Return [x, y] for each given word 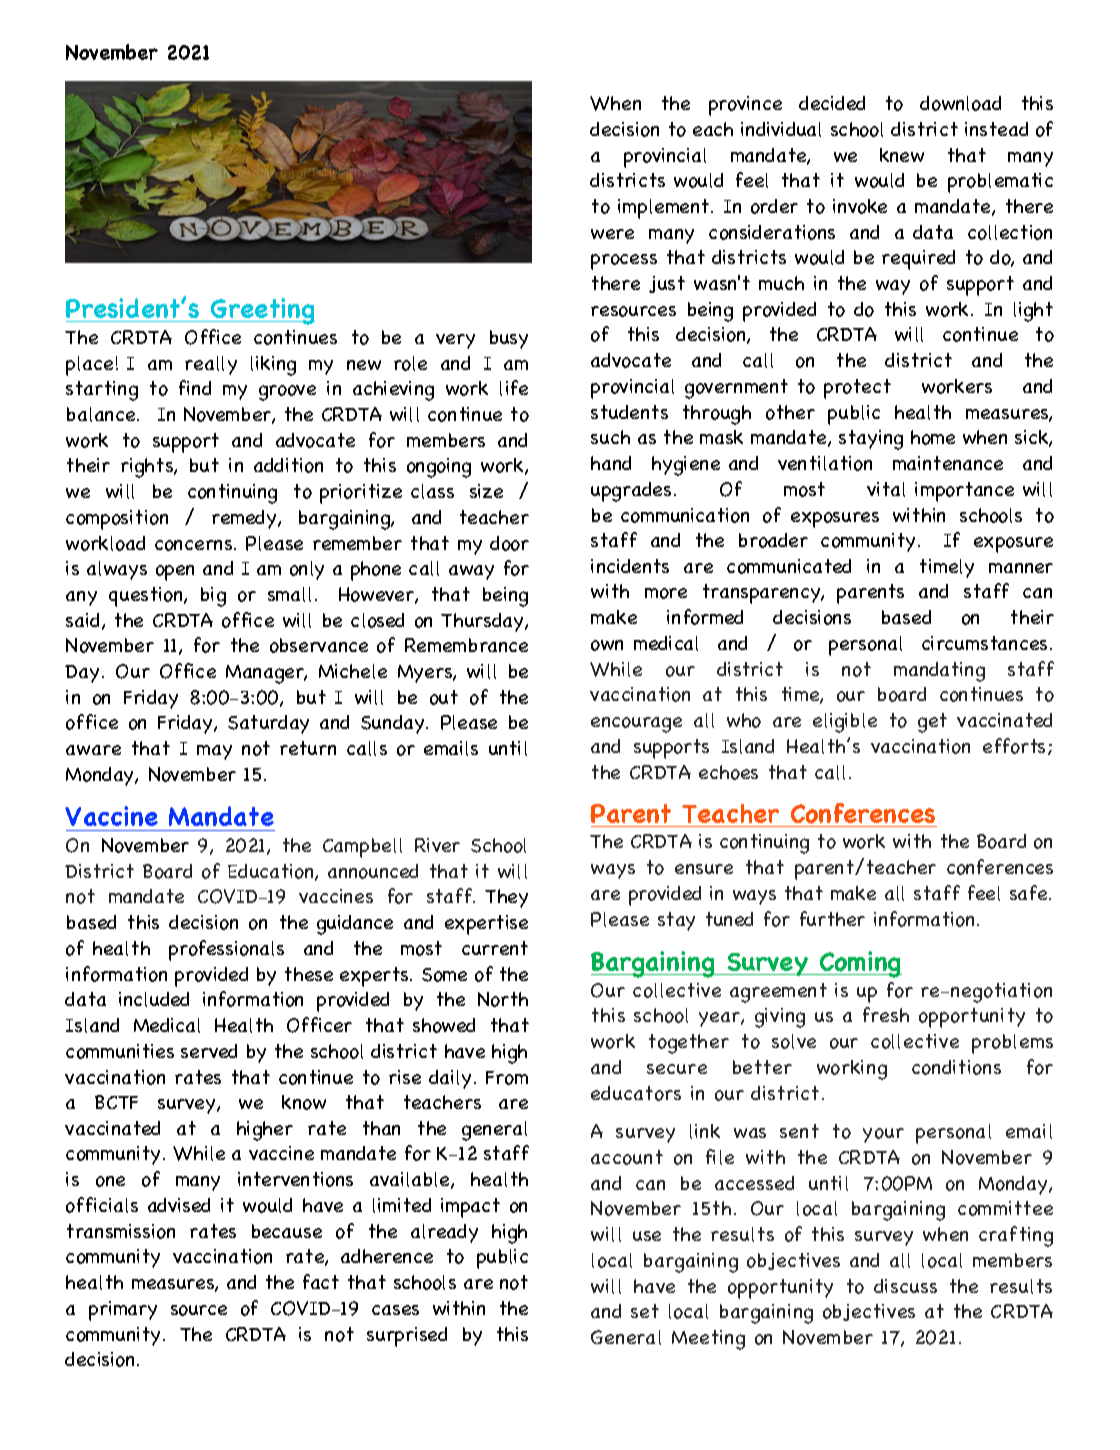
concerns [195, 545]
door [509, 543]
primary [123, 1311]
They [506, 898]
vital [886, 489]
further [832, 918]
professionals [226, 950]
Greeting [262, 311]
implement [665, 209]
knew [902, 155]
